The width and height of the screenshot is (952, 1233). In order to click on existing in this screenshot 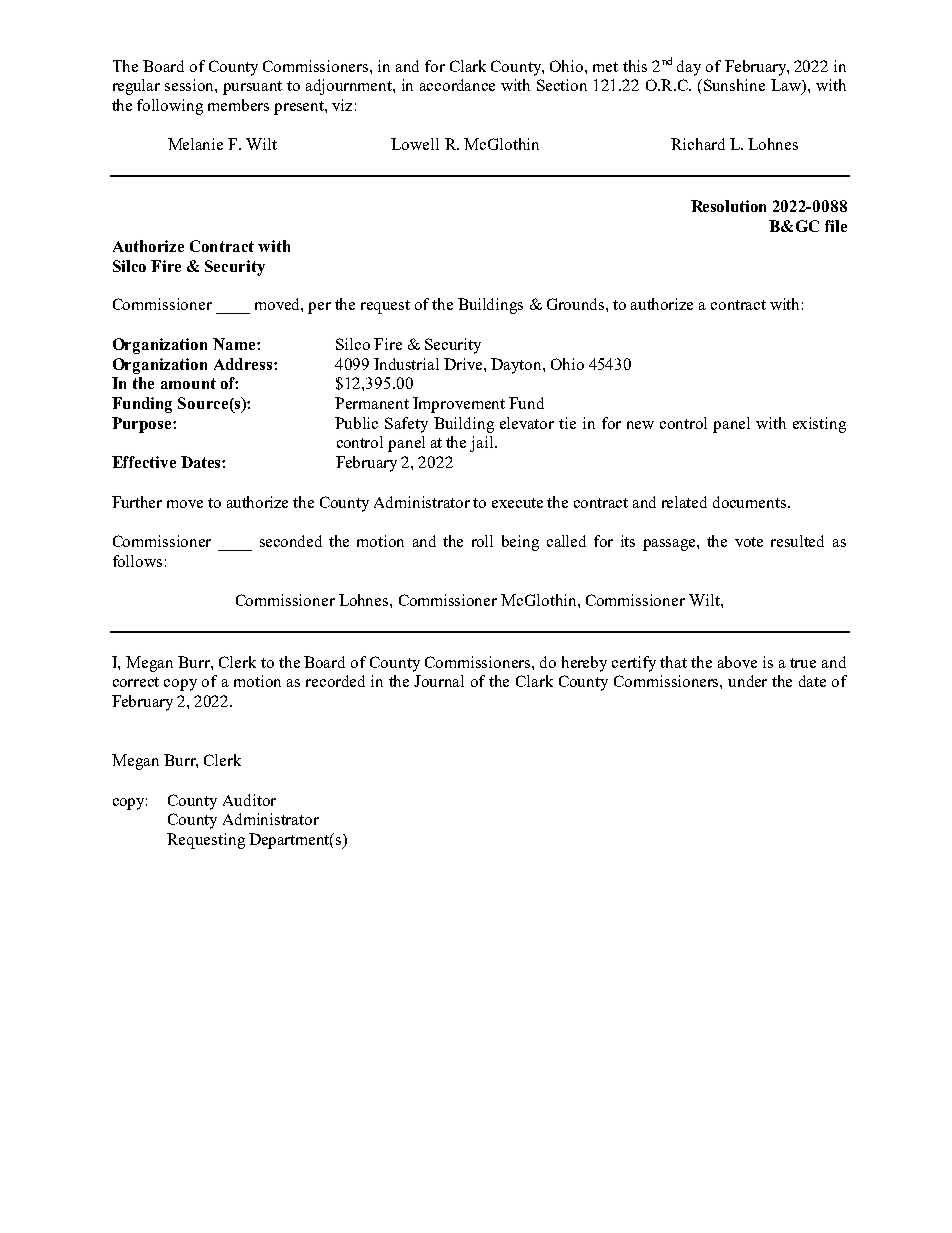, I will do `click(819, 425)`.
